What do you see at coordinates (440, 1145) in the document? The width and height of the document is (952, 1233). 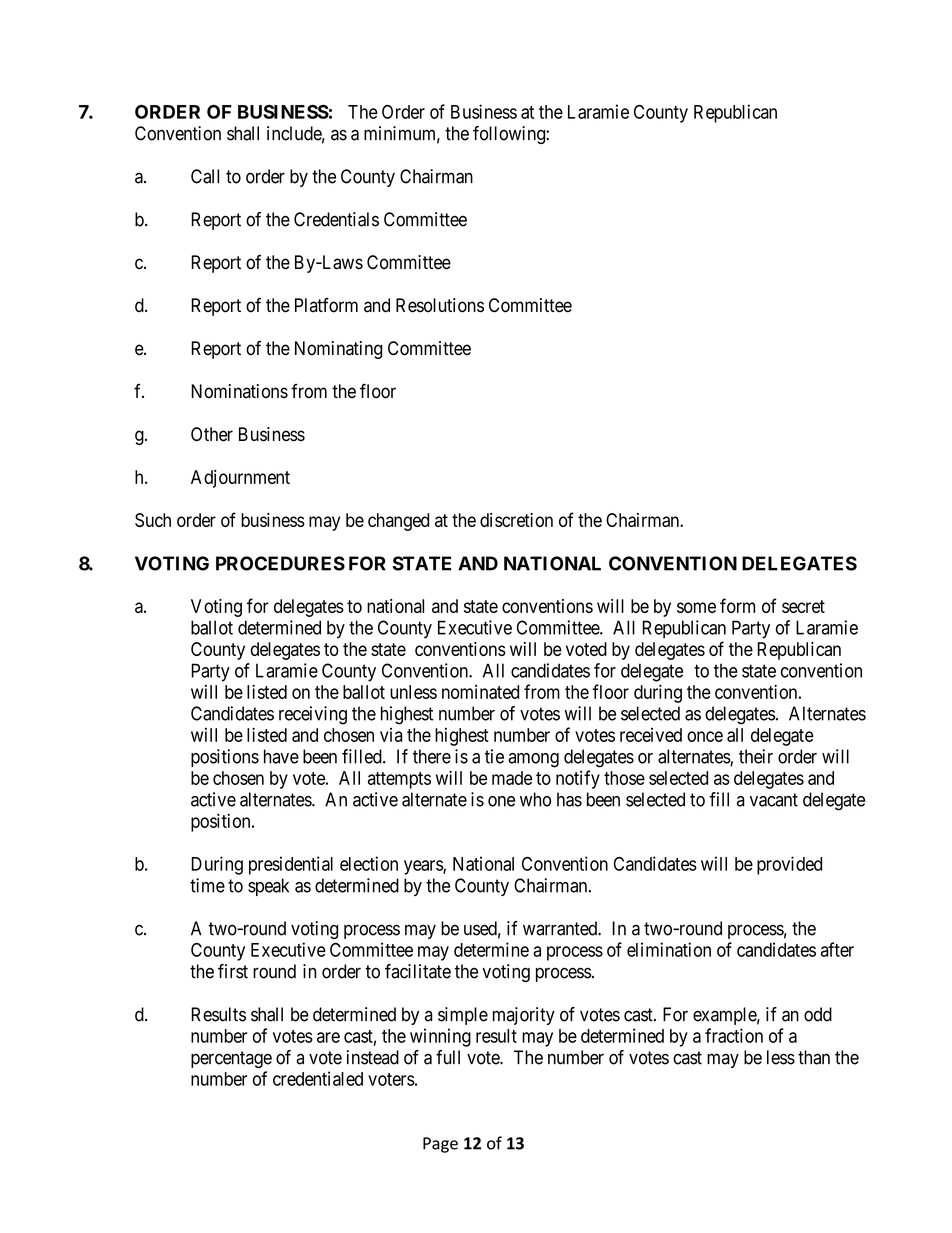 I see `Page` at bounding box center [440, 1145].
